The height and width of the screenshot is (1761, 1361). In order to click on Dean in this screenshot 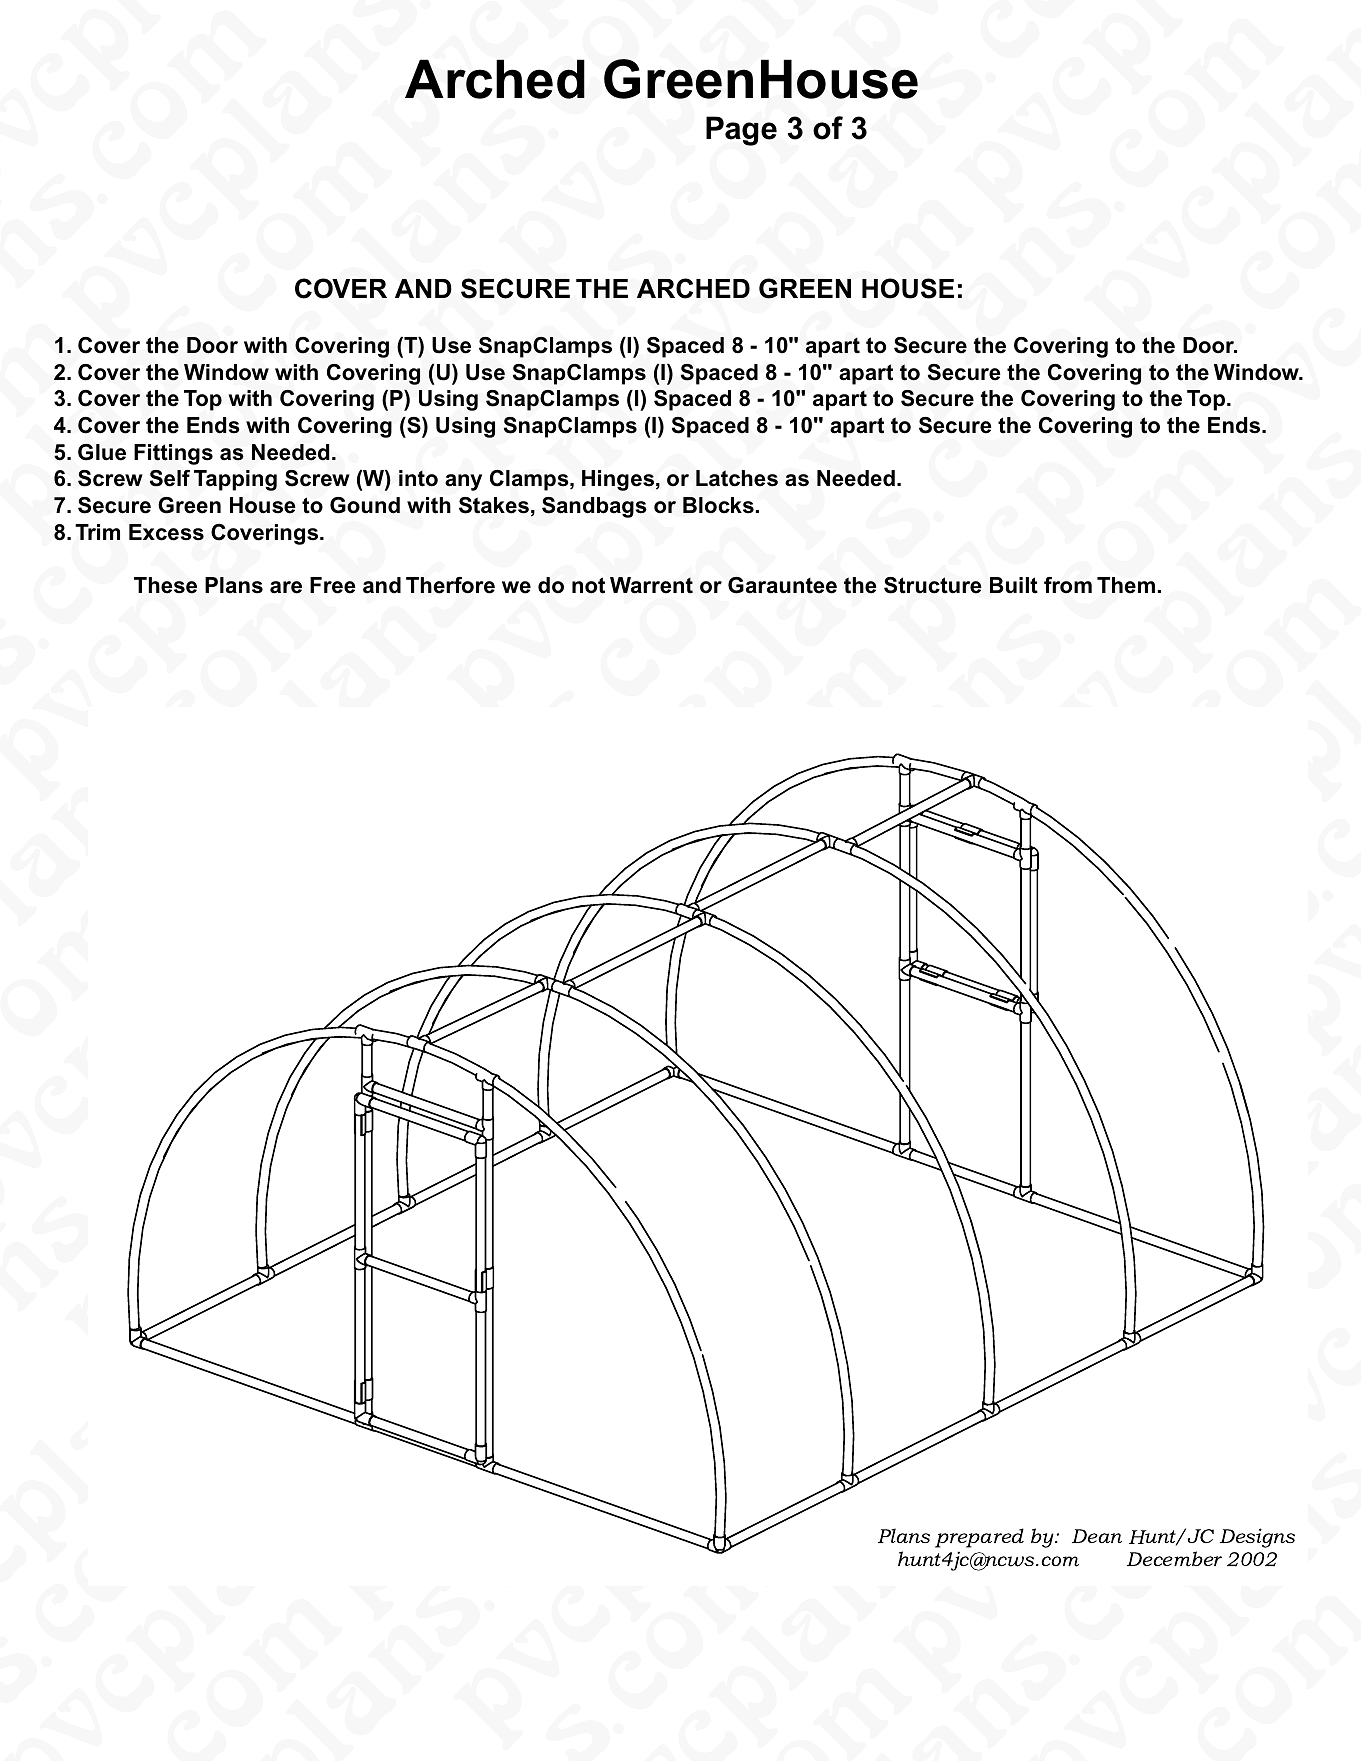, I will do `click(1097, 1536)`.
